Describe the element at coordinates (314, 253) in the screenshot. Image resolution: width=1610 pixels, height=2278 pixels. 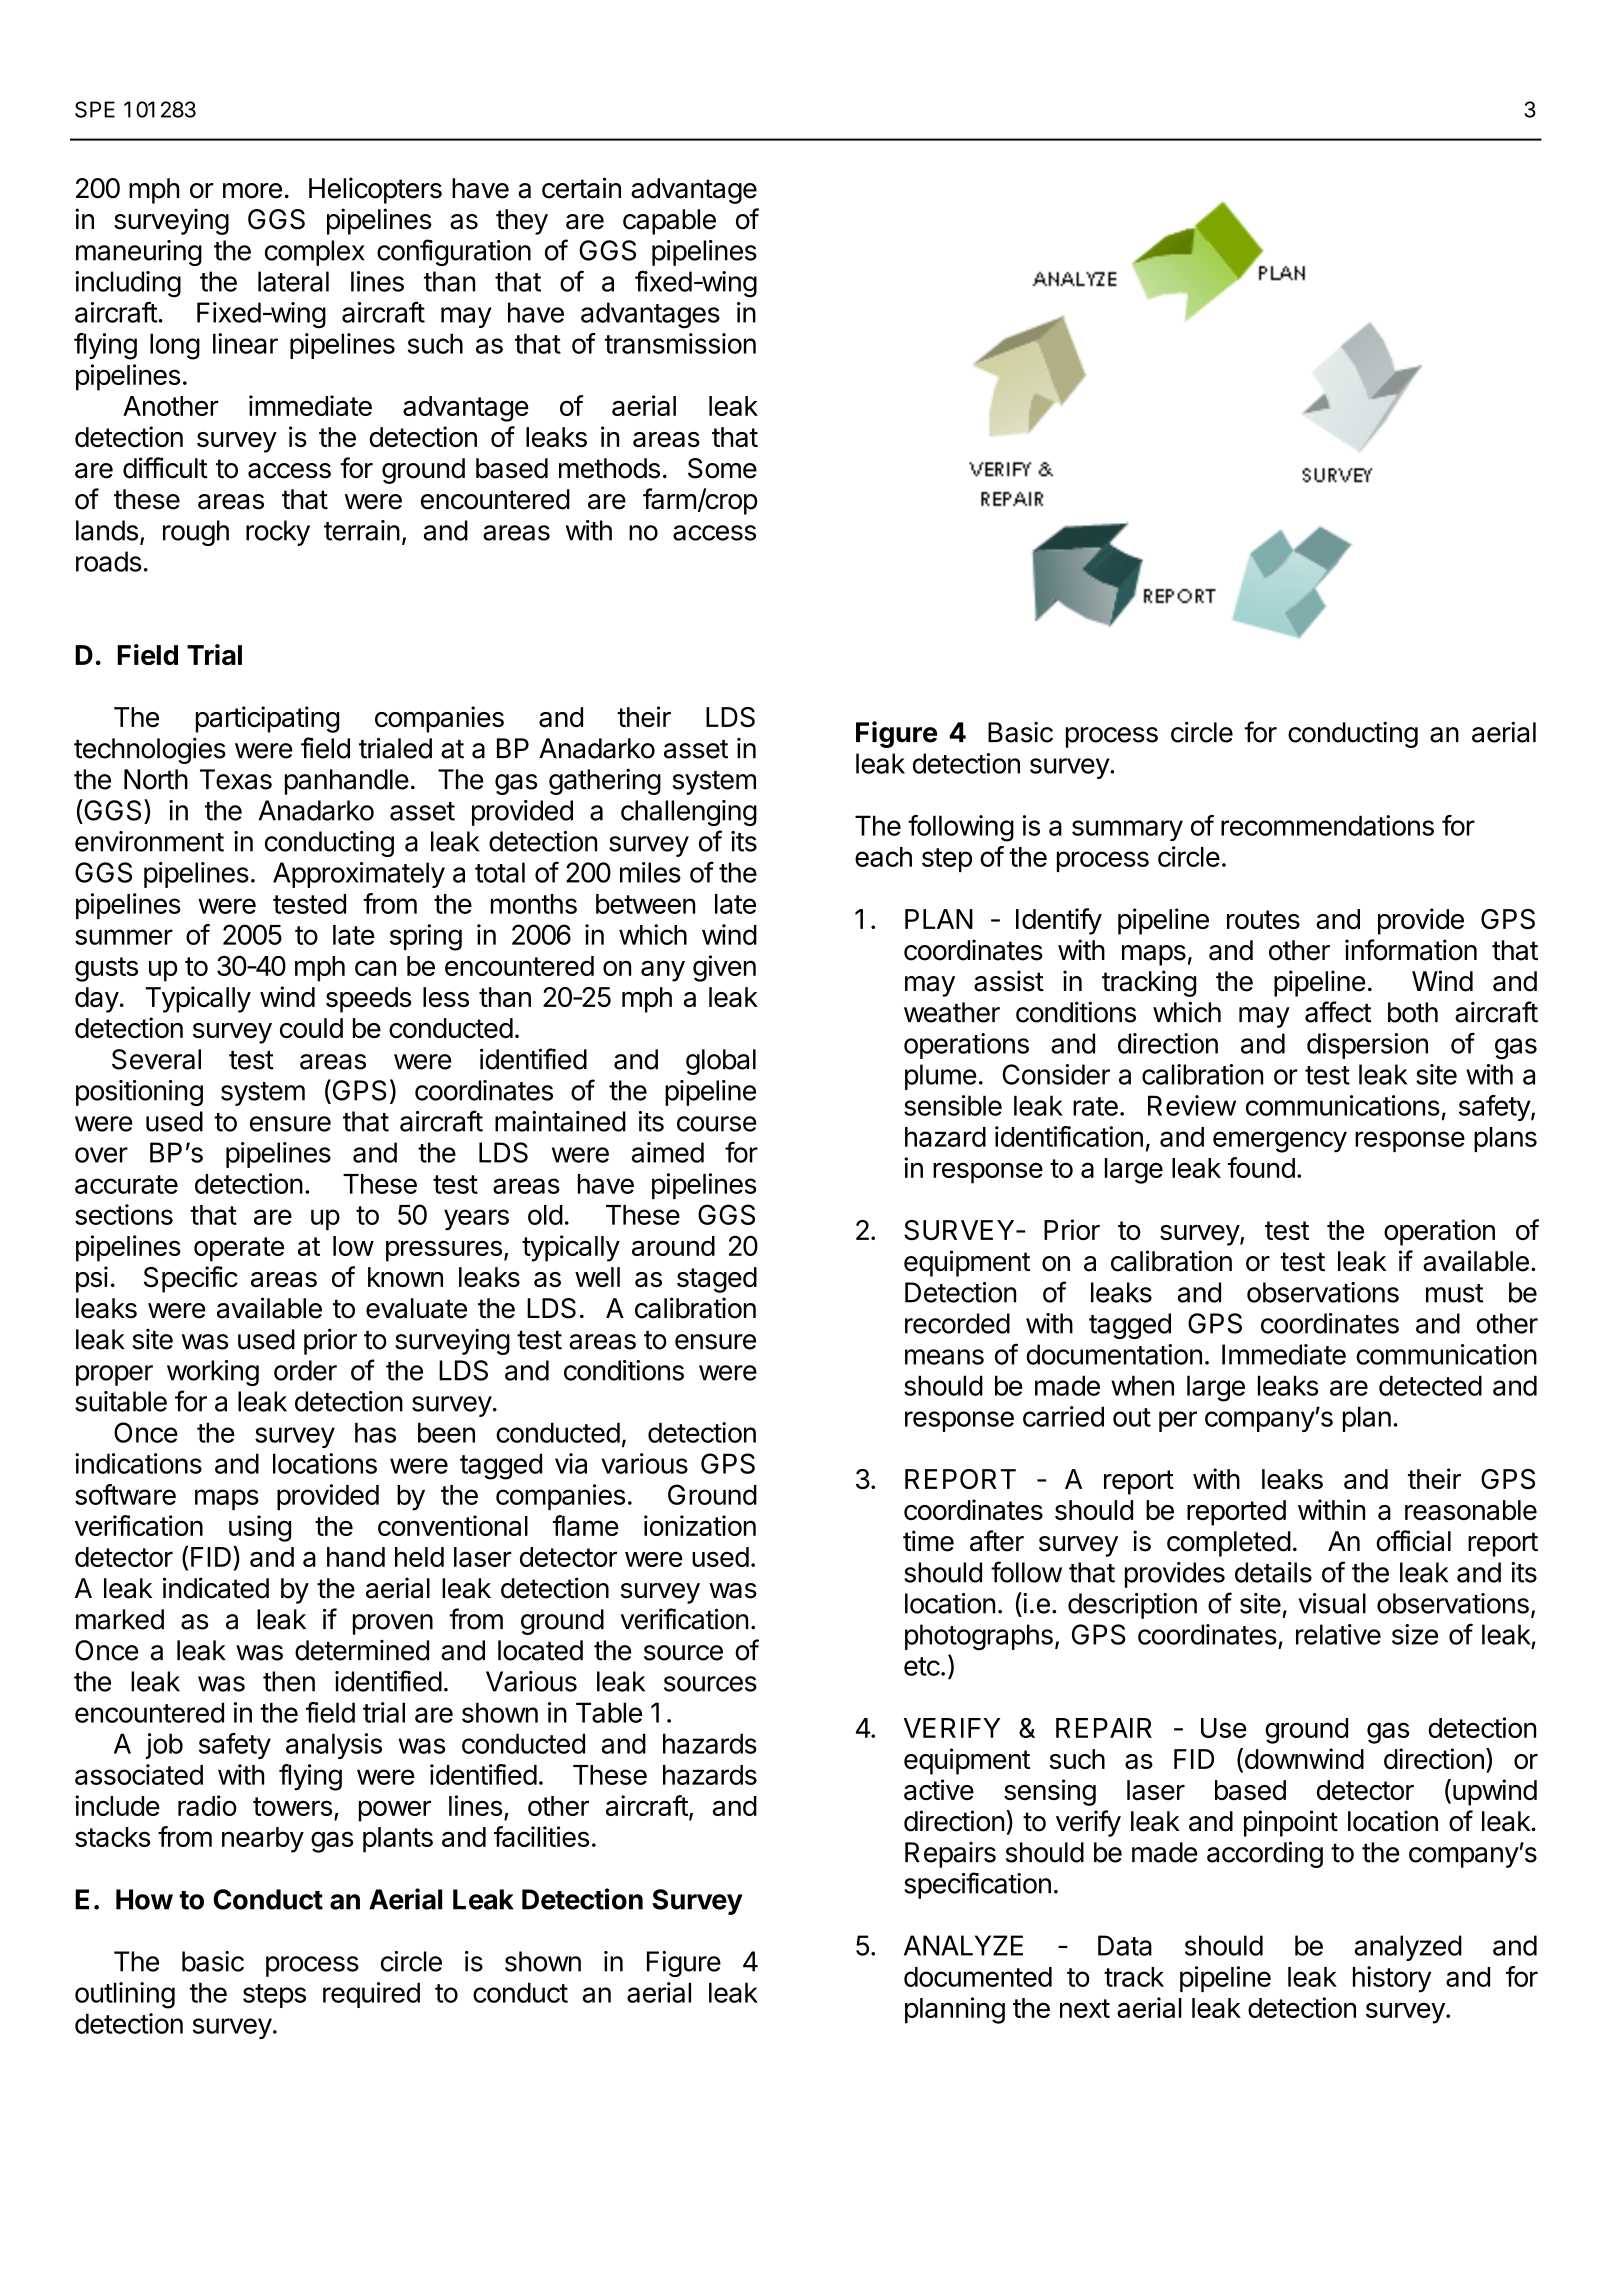
I see `complex` at that location.
